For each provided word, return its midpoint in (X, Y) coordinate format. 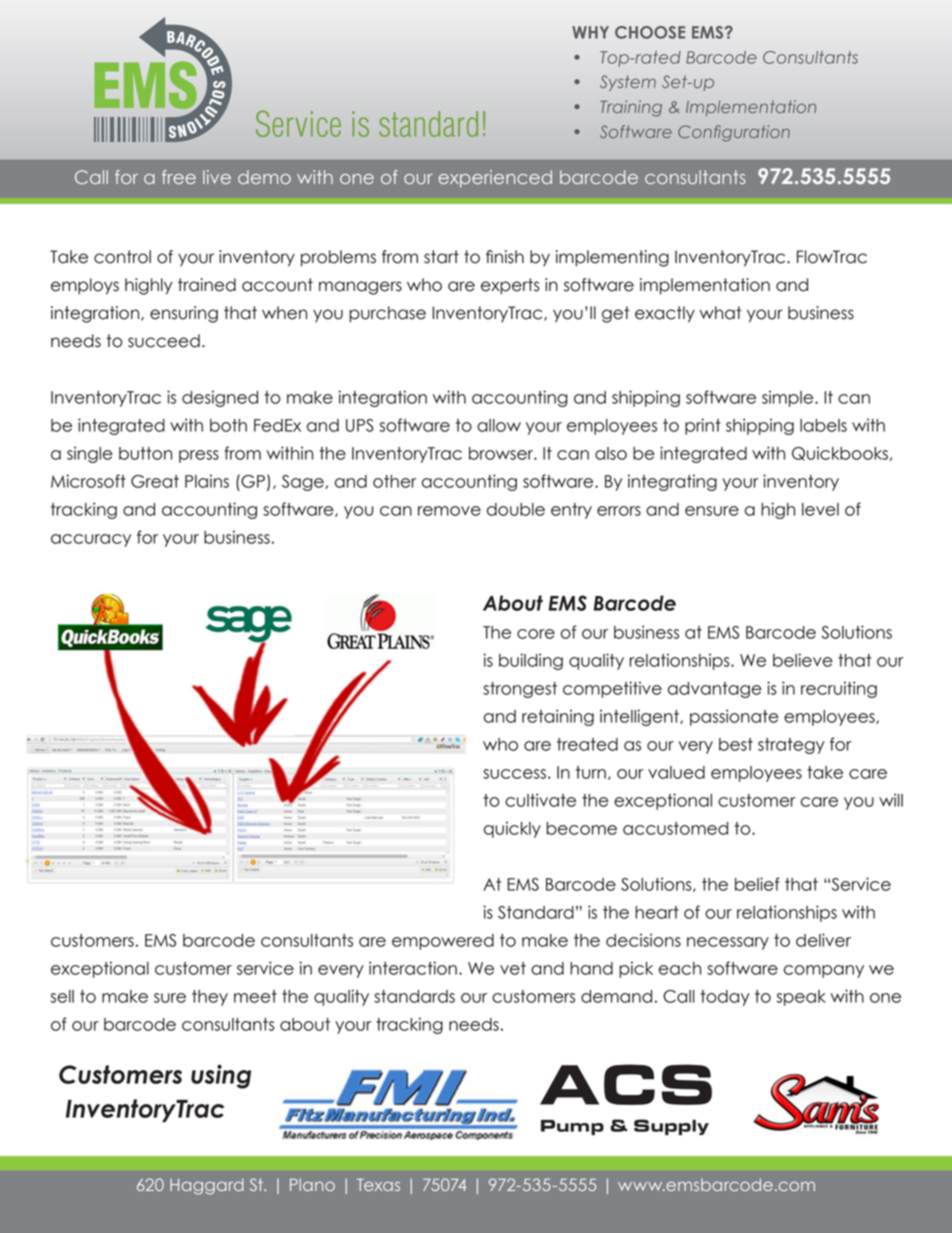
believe (803, 660)
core (536, 634)
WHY (590, 32)
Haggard (207, 1186)
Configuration (734, 133)
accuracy (91, 540)
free (179, 177)
